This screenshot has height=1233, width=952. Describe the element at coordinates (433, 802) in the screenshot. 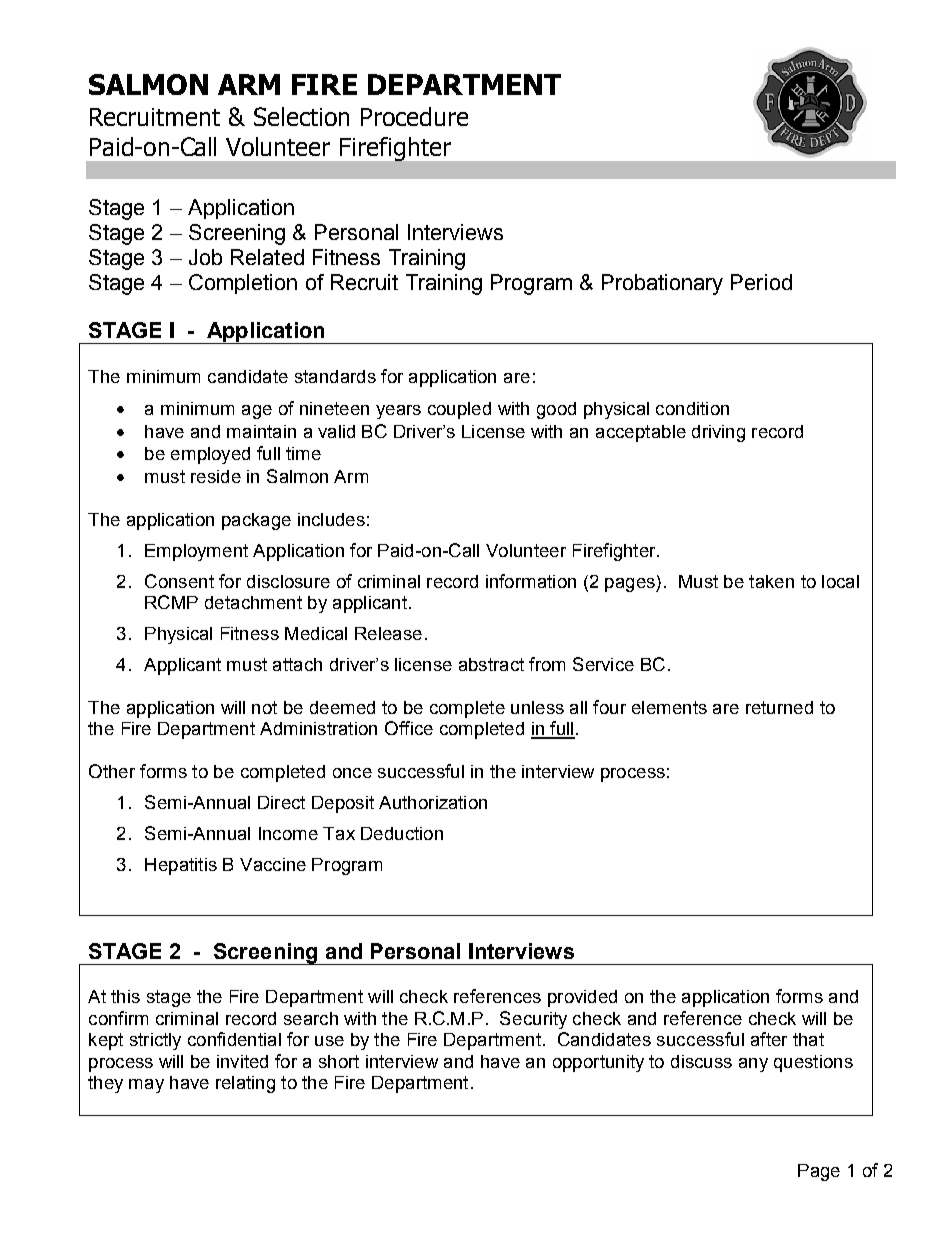

I see `Authorization` at that location.
